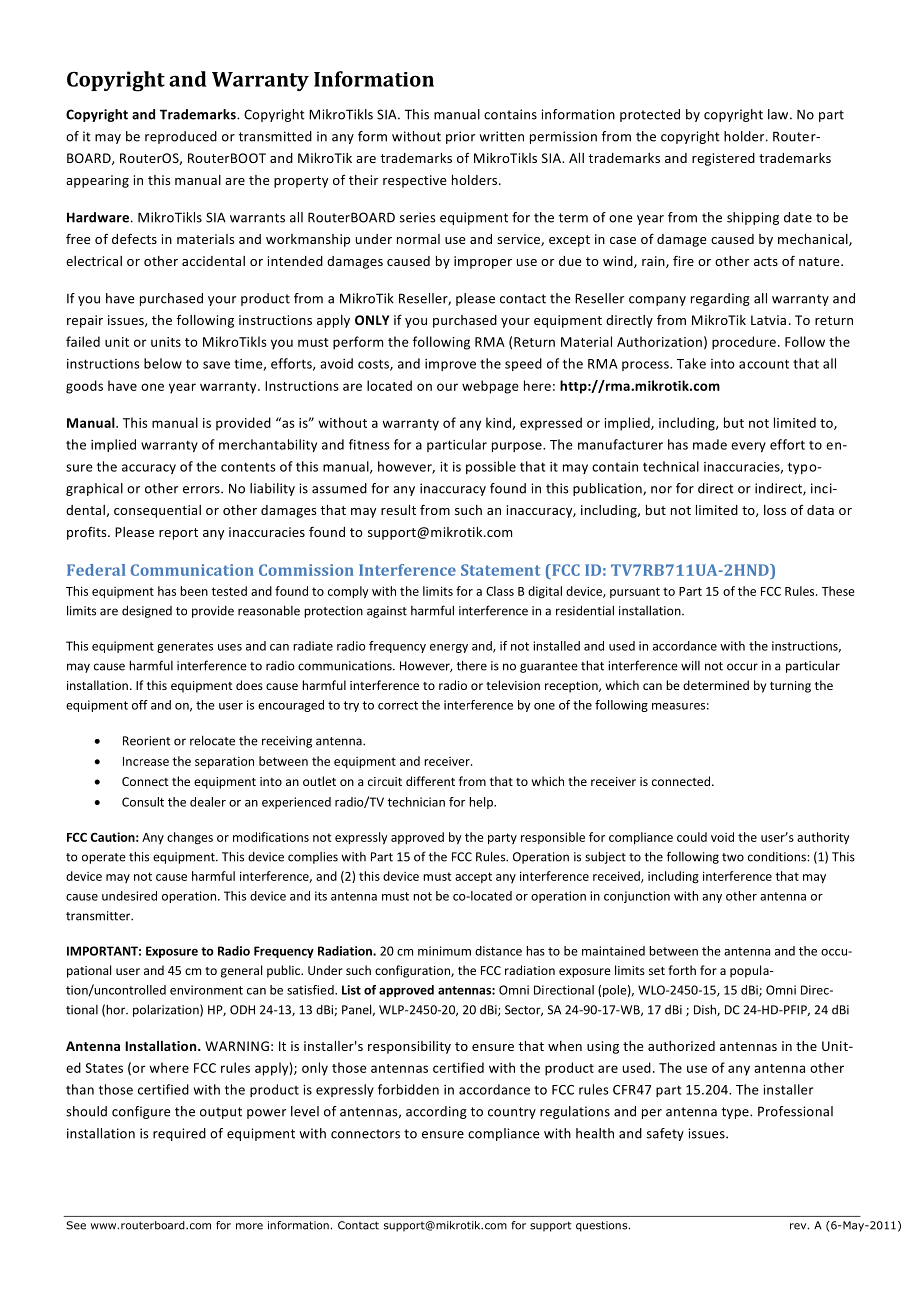  What do you see at coordinates (736, 1113) in the screenshot?
I see `type` at bounding box center [736, 1113].
